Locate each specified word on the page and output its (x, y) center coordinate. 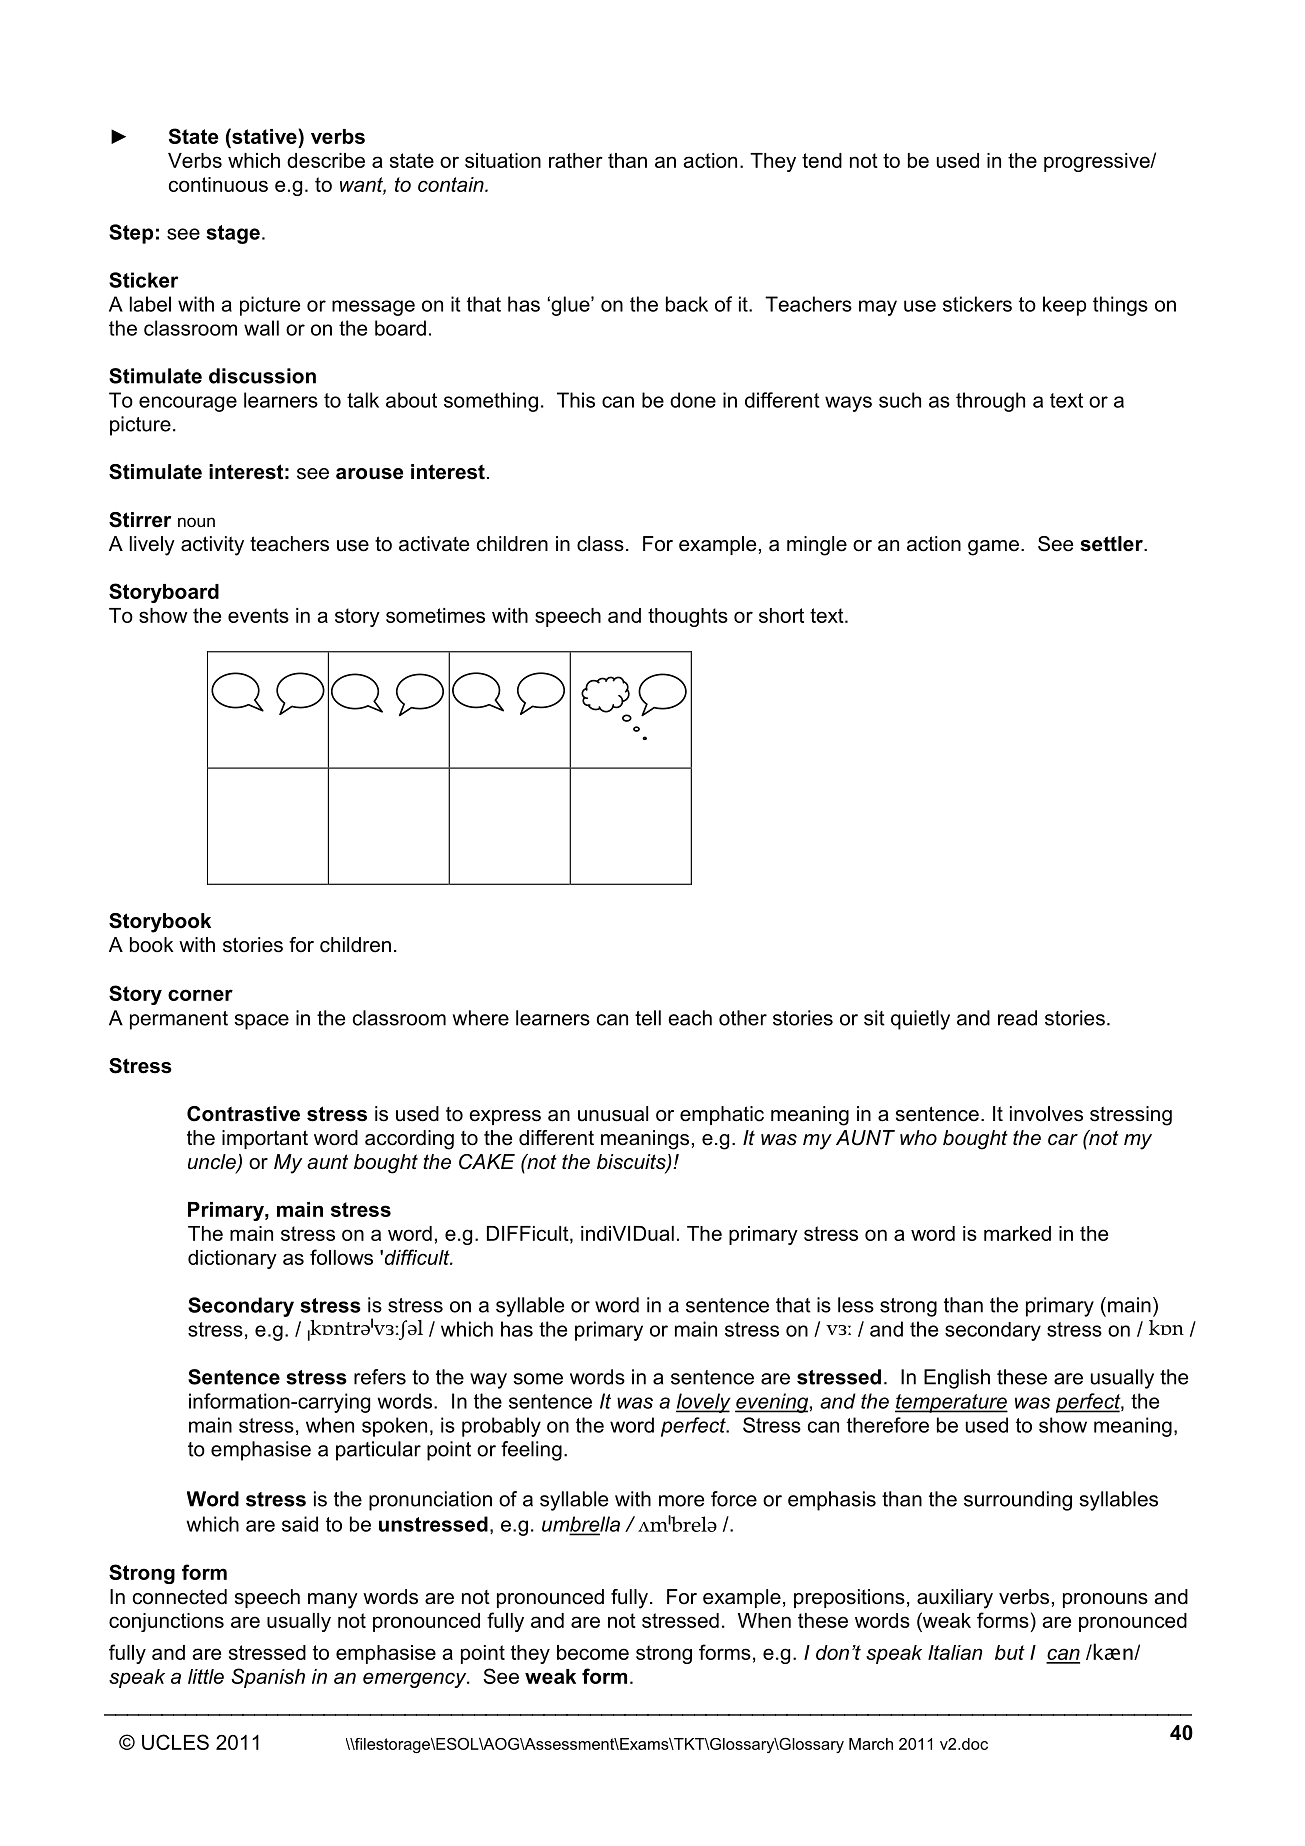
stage (233, 234)
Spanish (268, 1678)
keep (1064, 306)
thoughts (688, 617)
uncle (213, 1163)
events (258, 615)
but (1010, 1652)
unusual (613, 1114)
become (593, 1652)
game (993, 548)
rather (576, 160)
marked (1017, 1233)
